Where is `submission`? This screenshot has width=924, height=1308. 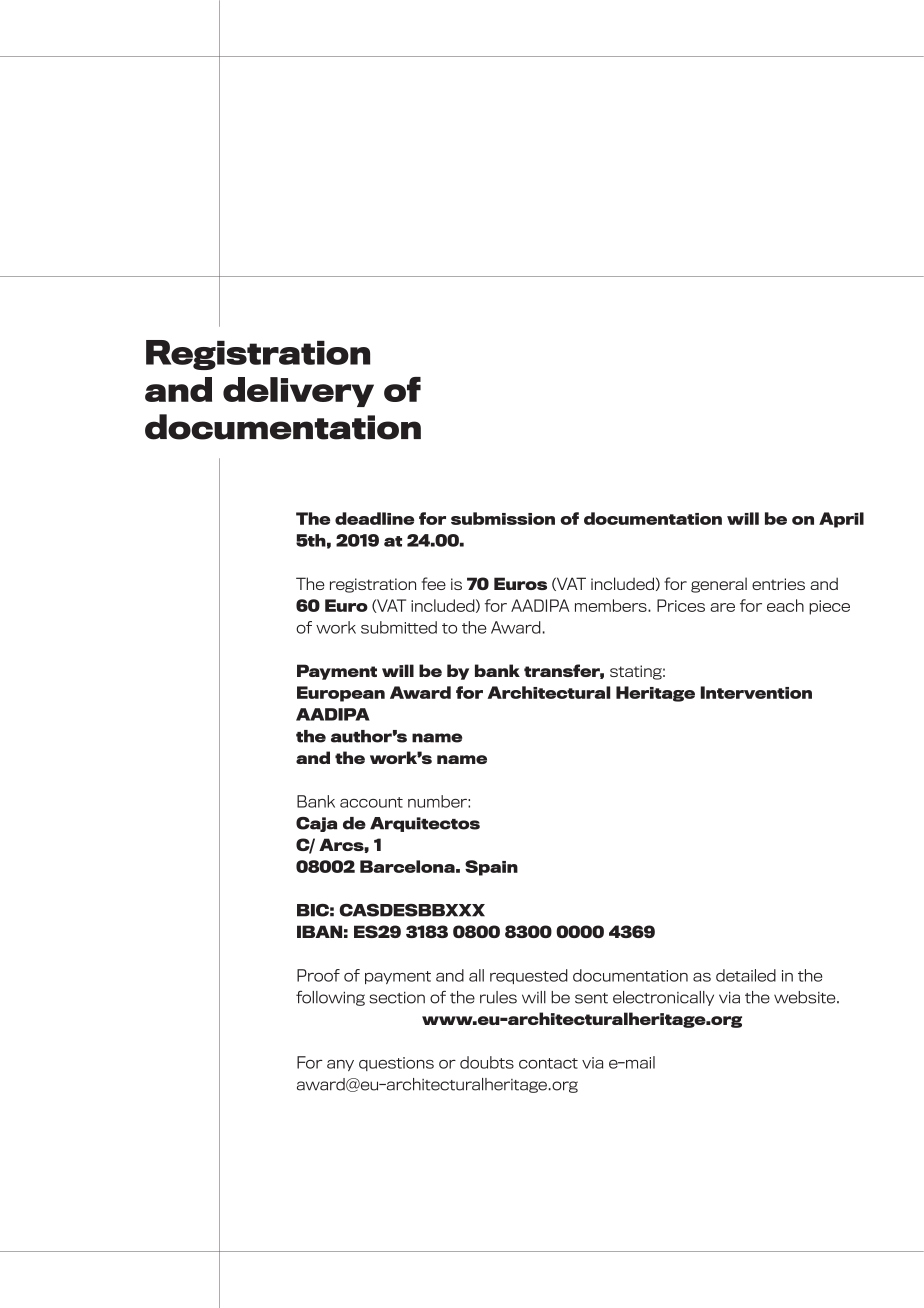 submission is located at coordinates (503, 518).
